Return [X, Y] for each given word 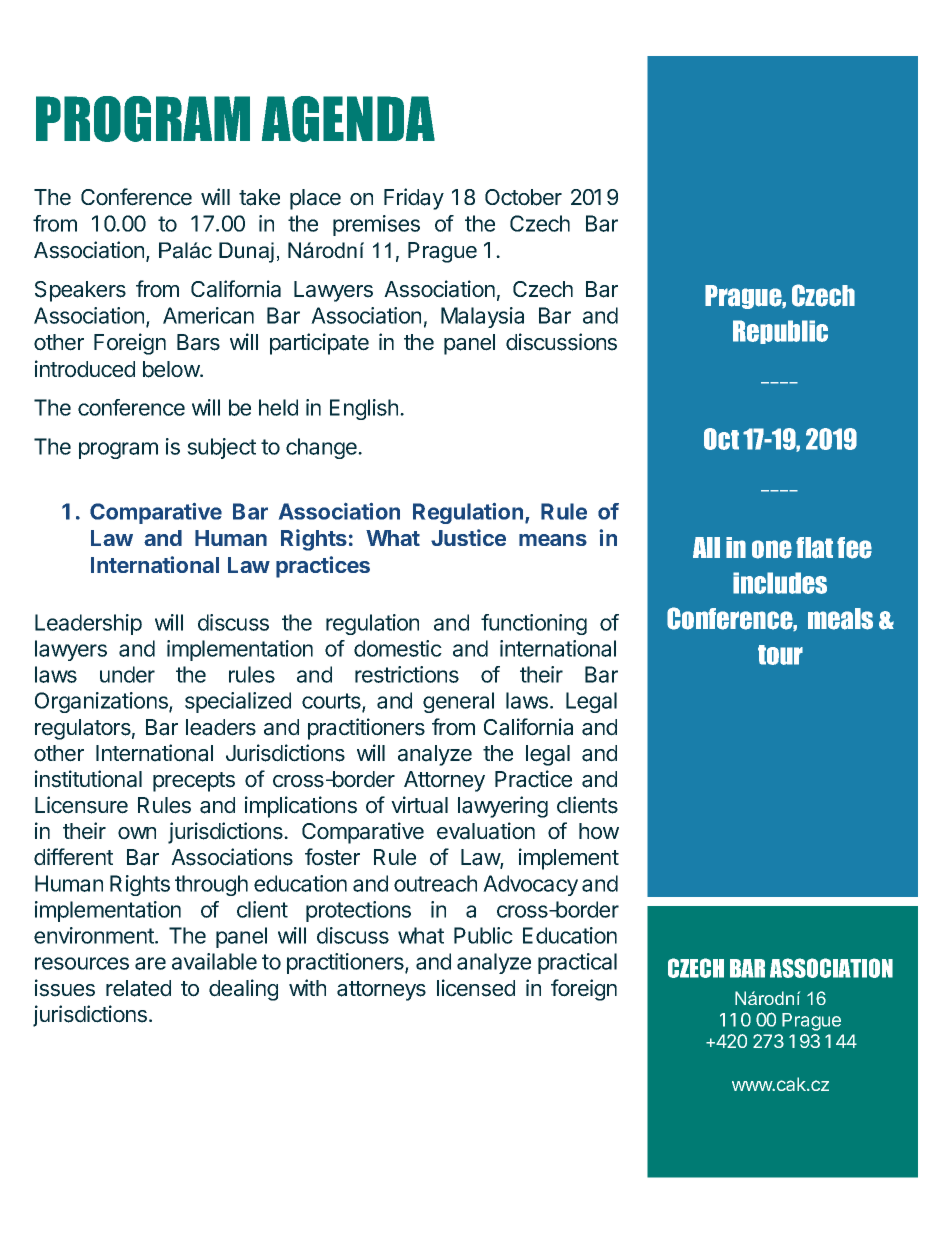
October [523, 197]
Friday [414, 199]
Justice [468, 537]
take [259, 197]
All [706, 547]
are [150, 963]
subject [221, 448]
